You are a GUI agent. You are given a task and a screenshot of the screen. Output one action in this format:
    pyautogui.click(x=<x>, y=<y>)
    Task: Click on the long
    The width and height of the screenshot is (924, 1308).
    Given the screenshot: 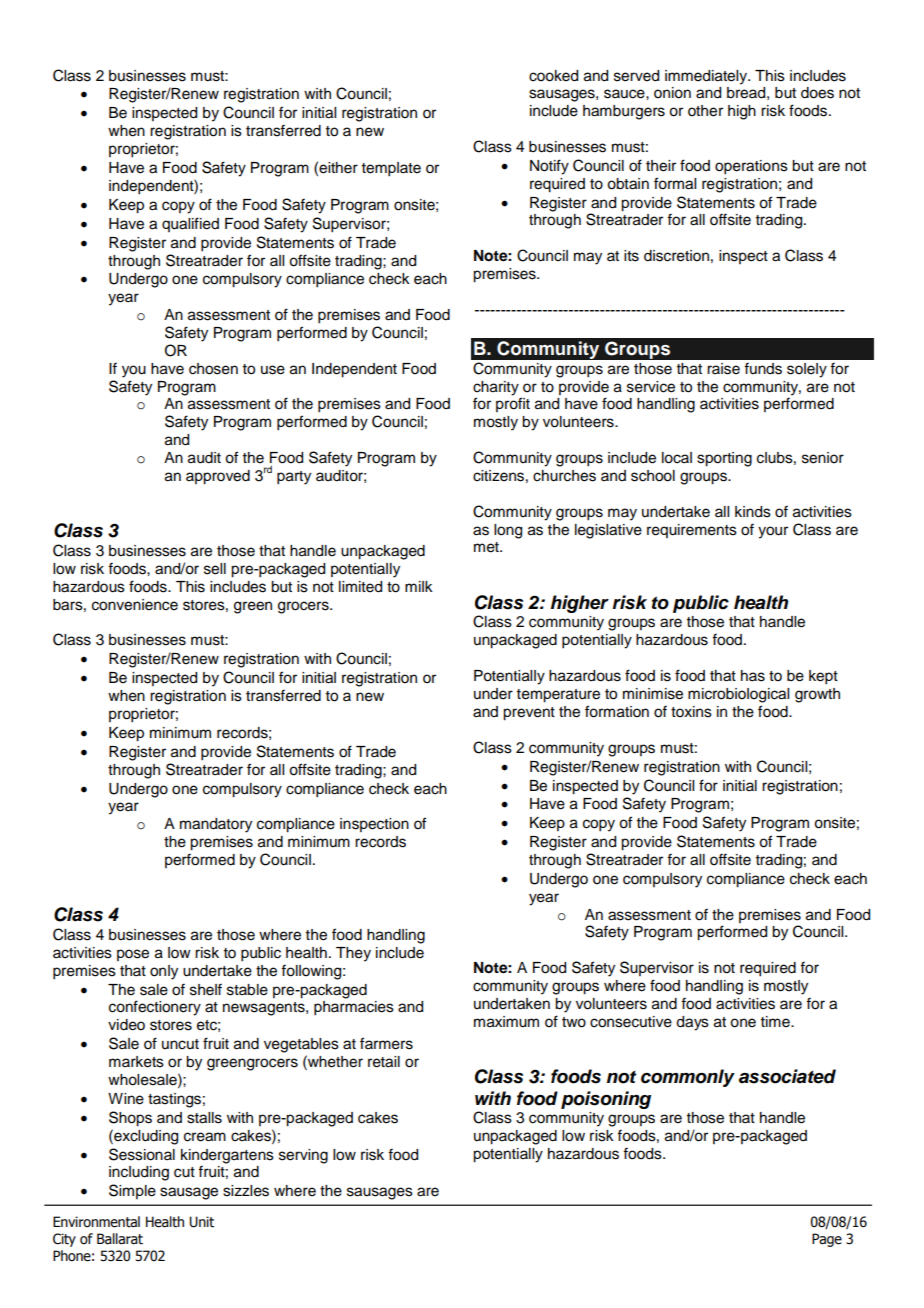 What is the action you would take?
    pyautogui.click(x=508, y=531)
